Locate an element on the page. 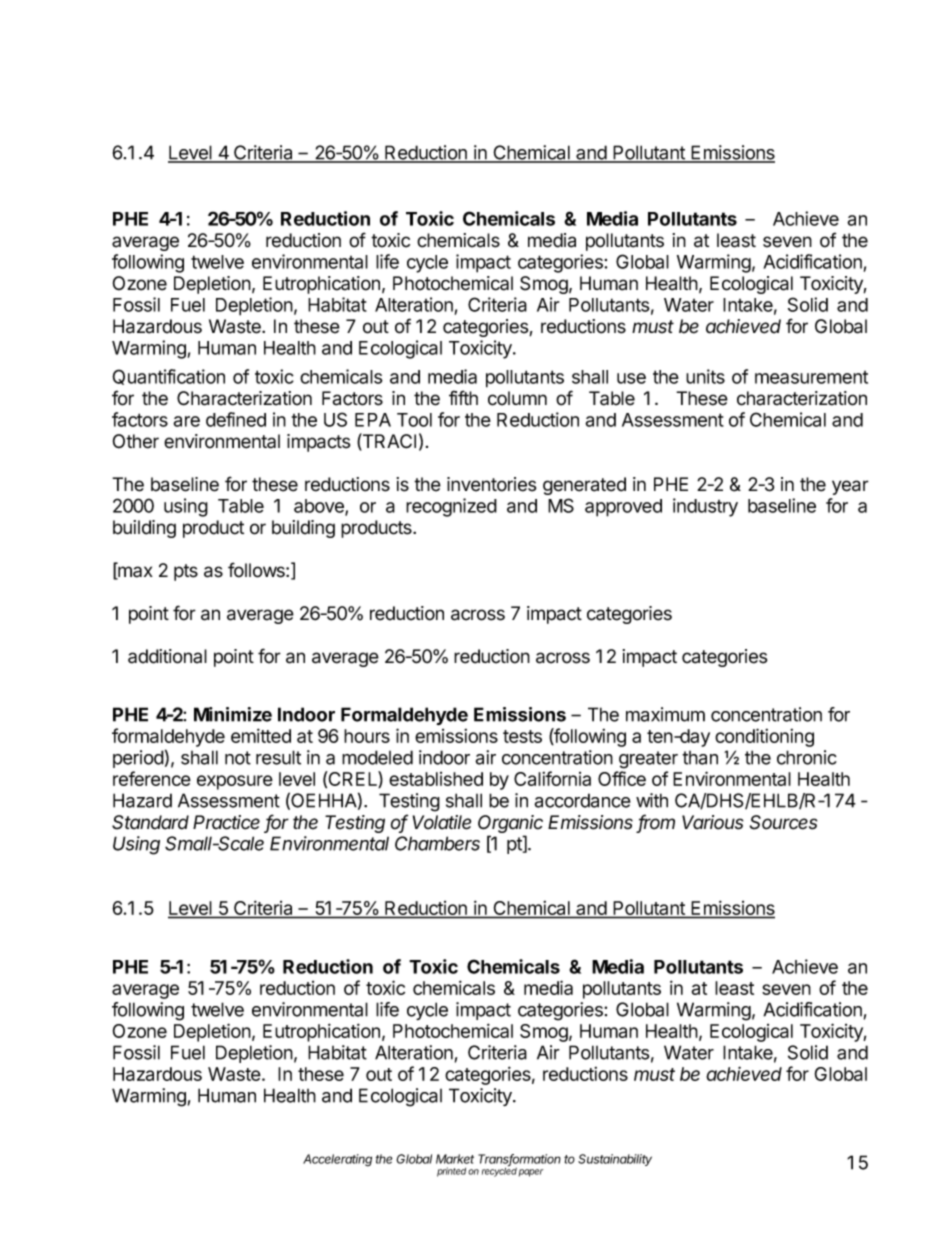 The image size is (952, 1233). Accelerating is located at coordinates (337, 1160).
